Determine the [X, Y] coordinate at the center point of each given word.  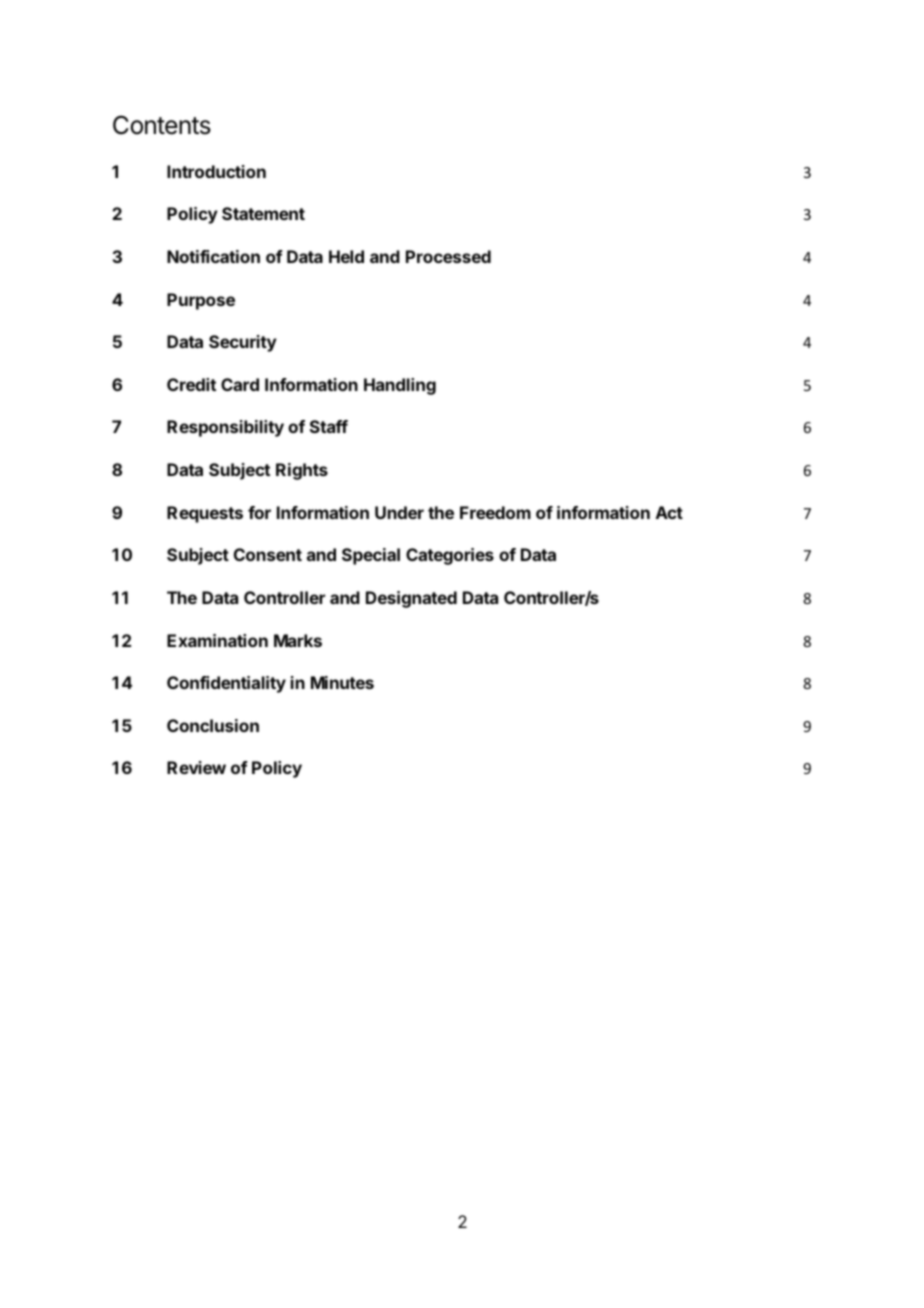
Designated [411, 599]
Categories [450, 556]
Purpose [201, 301]
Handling [400, 386]
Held [346, 256]
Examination [217, 640]
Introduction [216, 171]
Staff [329, 426]
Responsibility [225, 428]
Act [669, 512]
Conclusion [213, 725]
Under [399, 512]
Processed [448, 256]
